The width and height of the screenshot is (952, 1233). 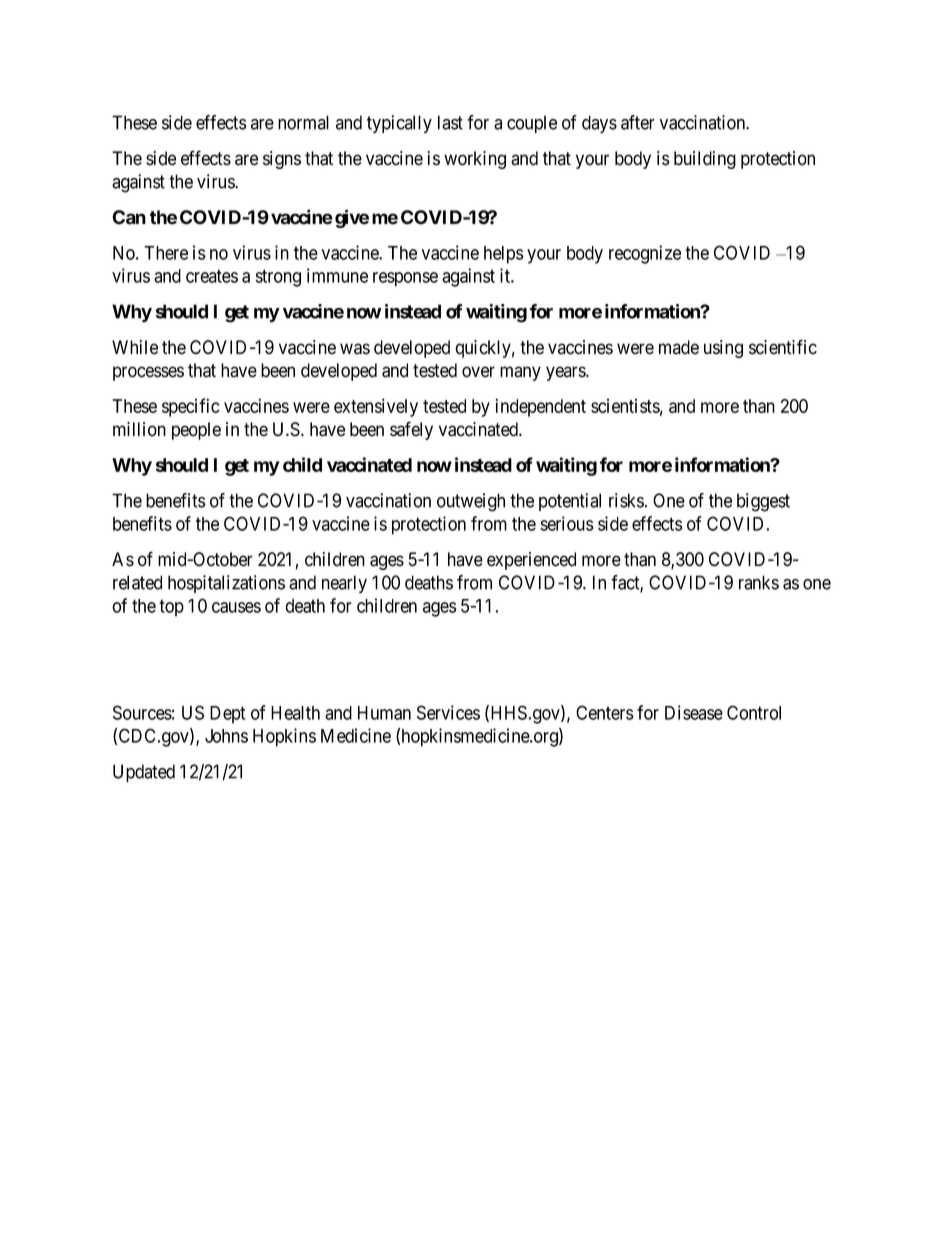 What do you see at coordinates (759, 582) in the screenshot?
I see `ranks` at bounding box center [759, 582].
